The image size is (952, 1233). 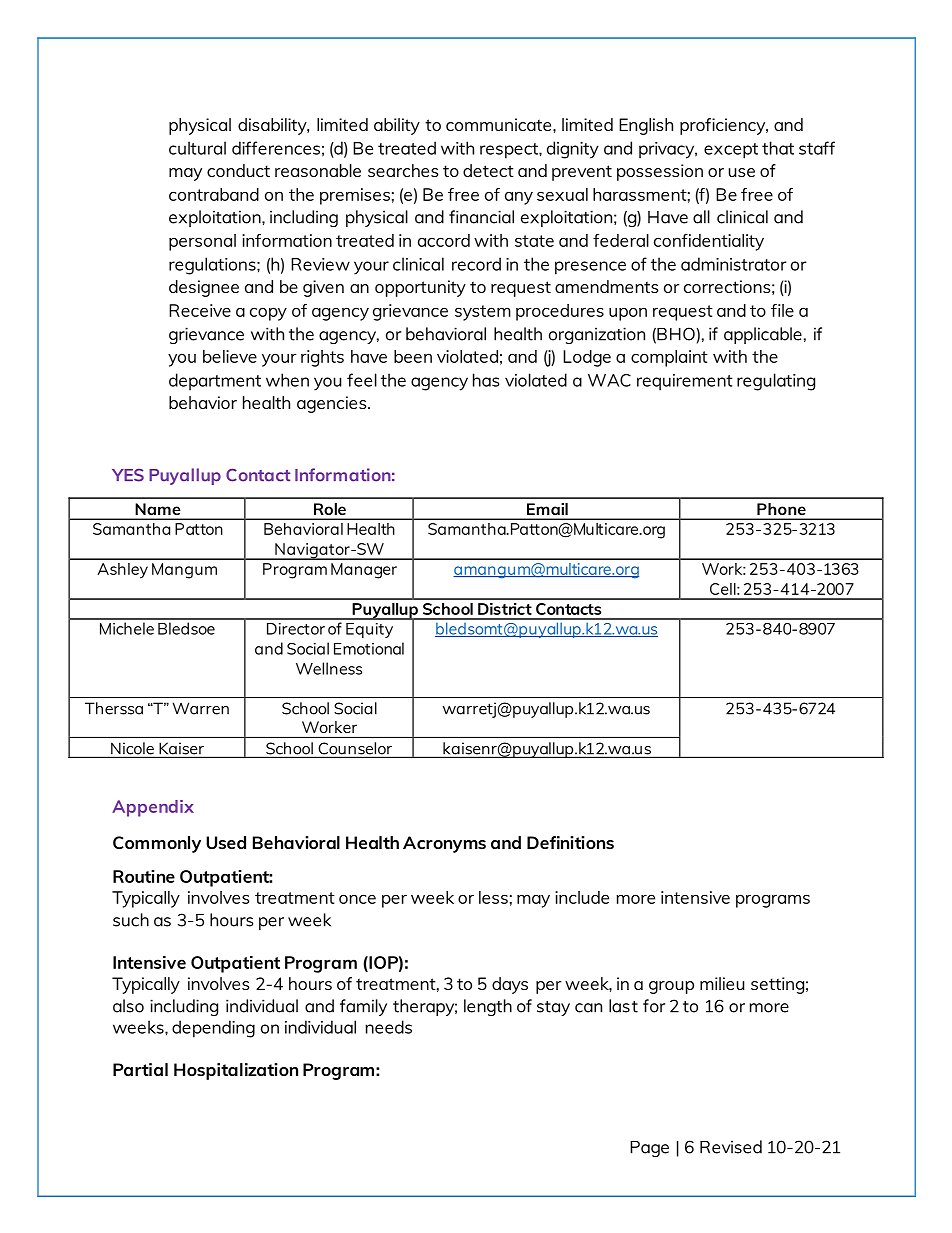 What do you see at coordinates (181, 749) in the screenshot?
I see `Kaiser` at bounding box center [181, 749].
